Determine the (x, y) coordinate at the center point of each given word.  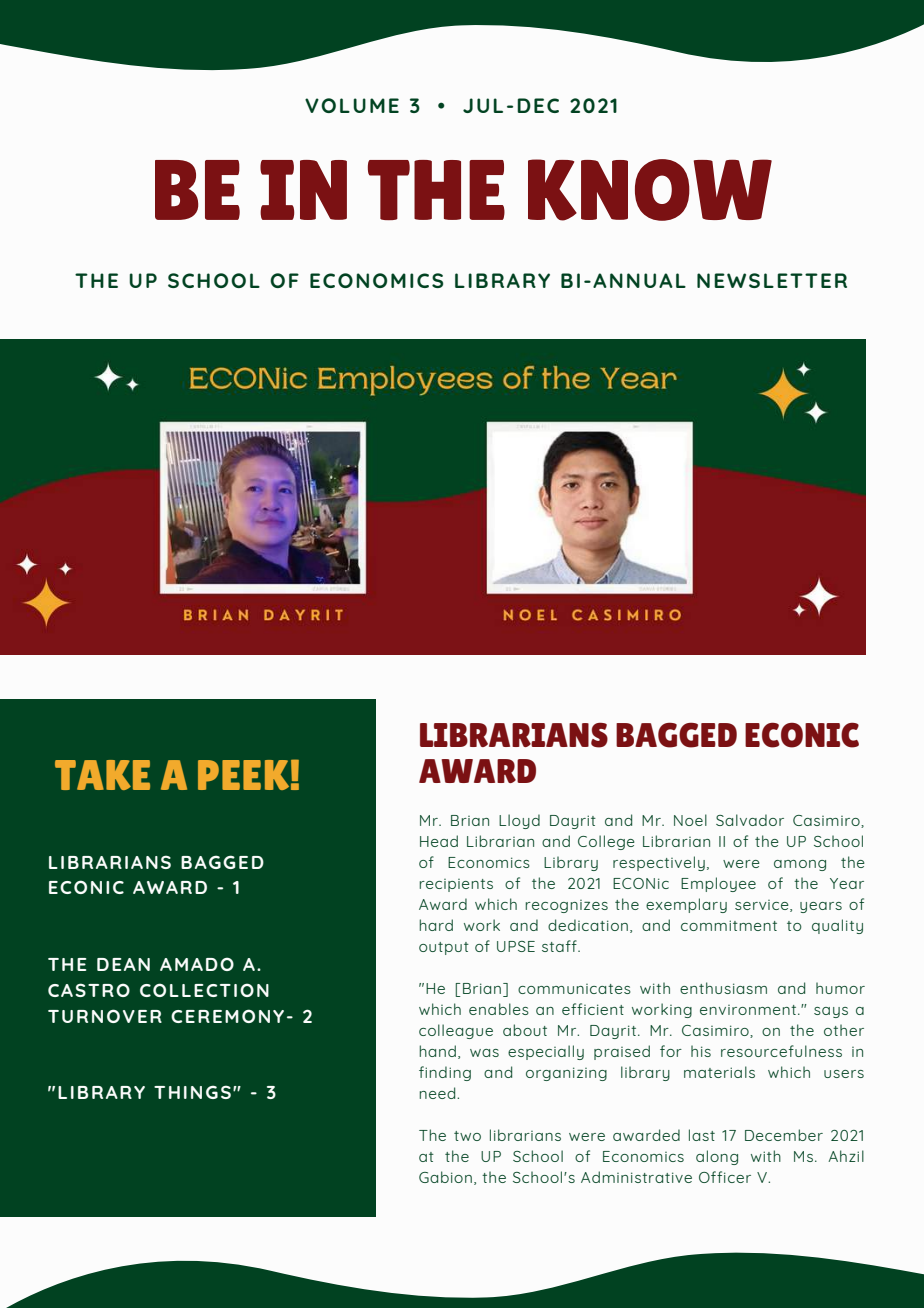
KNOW (650, 190)
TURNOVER (105, 1016)
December (784, 1135)
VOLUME (352, 105)
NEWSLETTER (772, 280)
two (467, 1136)
